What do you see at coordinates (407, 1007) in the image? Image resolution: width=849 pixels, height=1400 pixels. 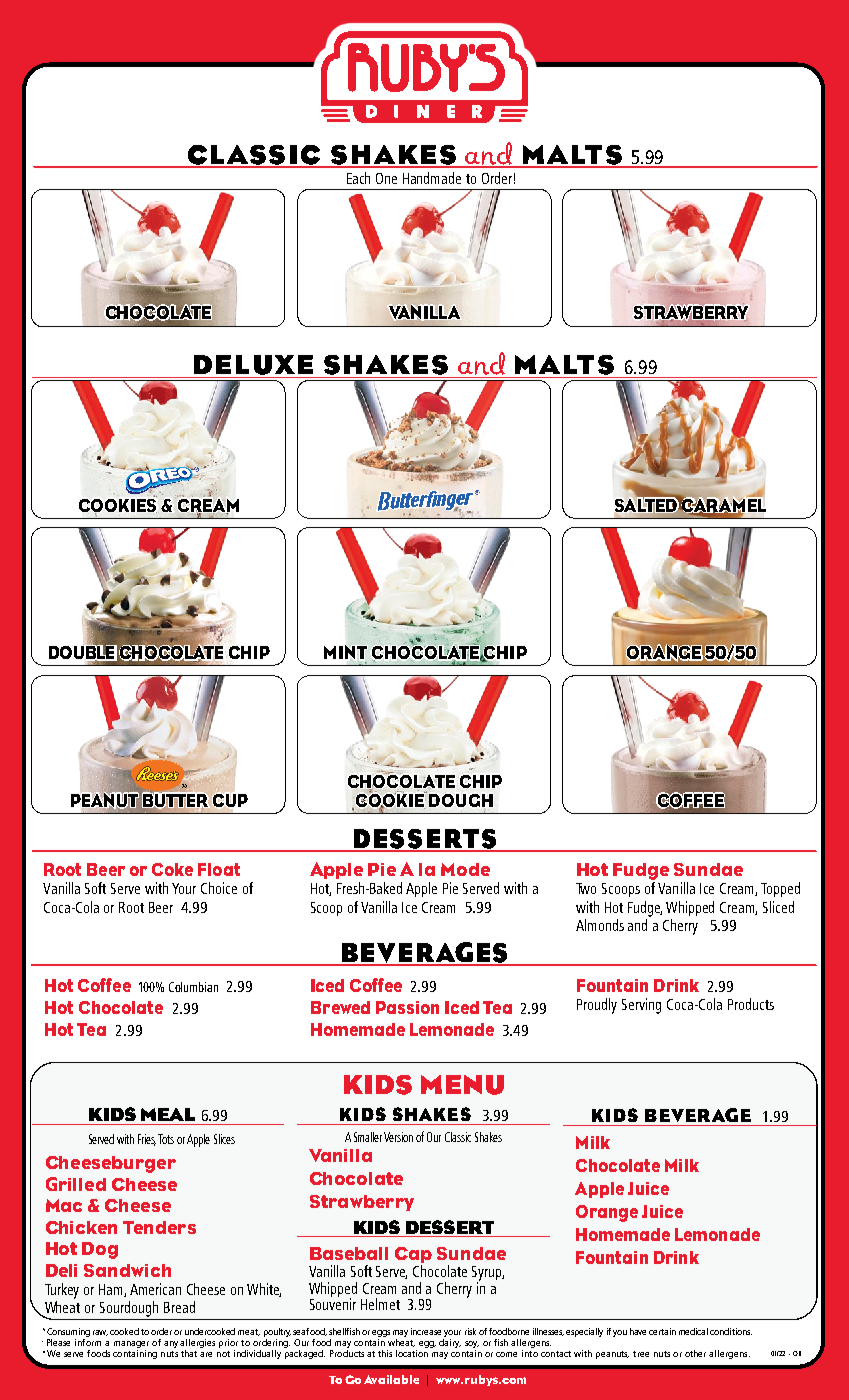 I see `Passion` at bounding box center [407, 1007].
